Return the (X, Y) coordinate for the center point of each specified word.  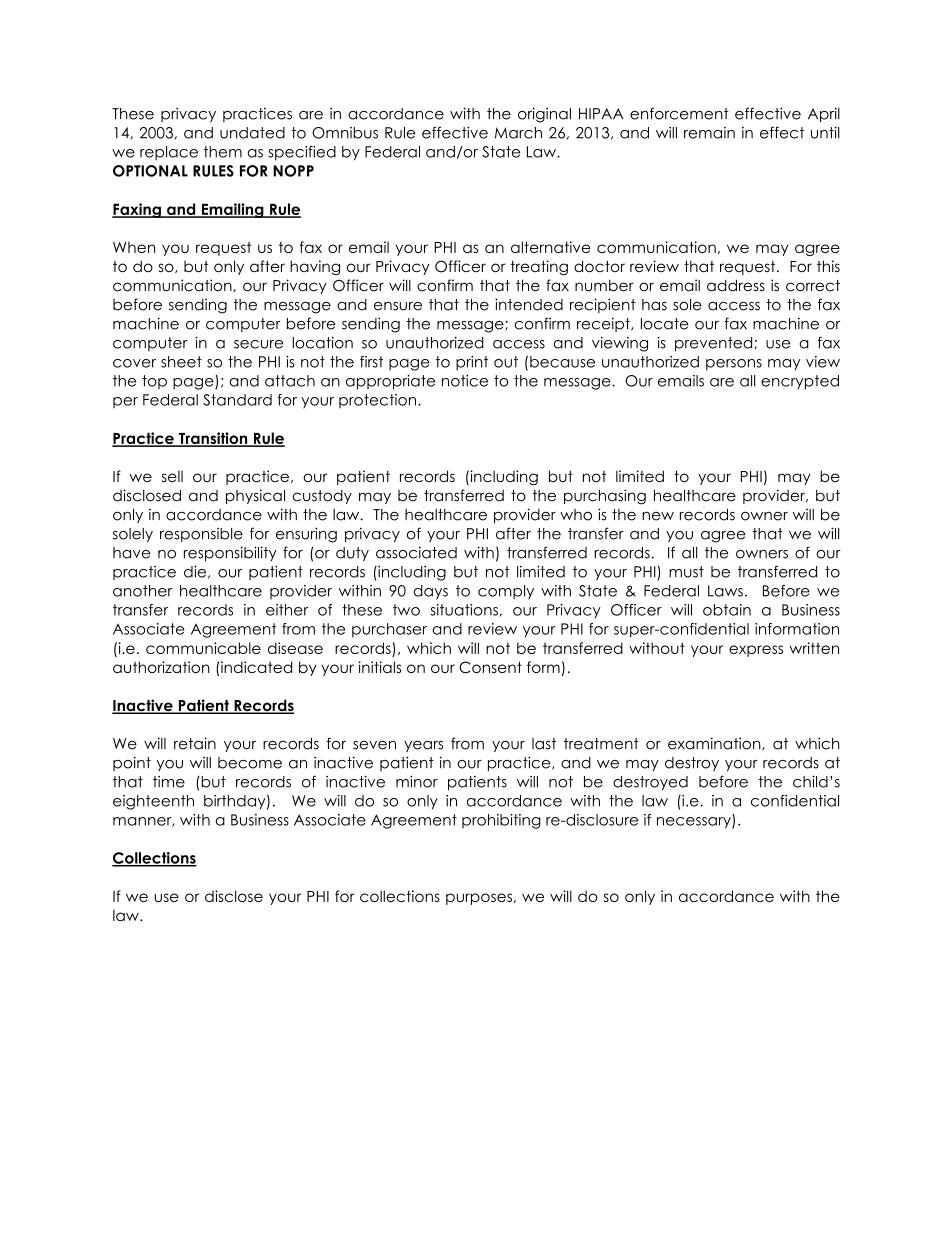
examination (715, 743)
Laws (725, 591)
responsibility (230, 553)
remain (709, 133)
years (423, 746)
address (736, 285)
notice (465, 381)
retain (195, 743)
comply (506, 592)
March (518, 133)
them (223, 152)
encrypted (800, 382)
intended (529, 304)
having (315, 267)
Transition (213, 439)
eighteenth (153, 802)
